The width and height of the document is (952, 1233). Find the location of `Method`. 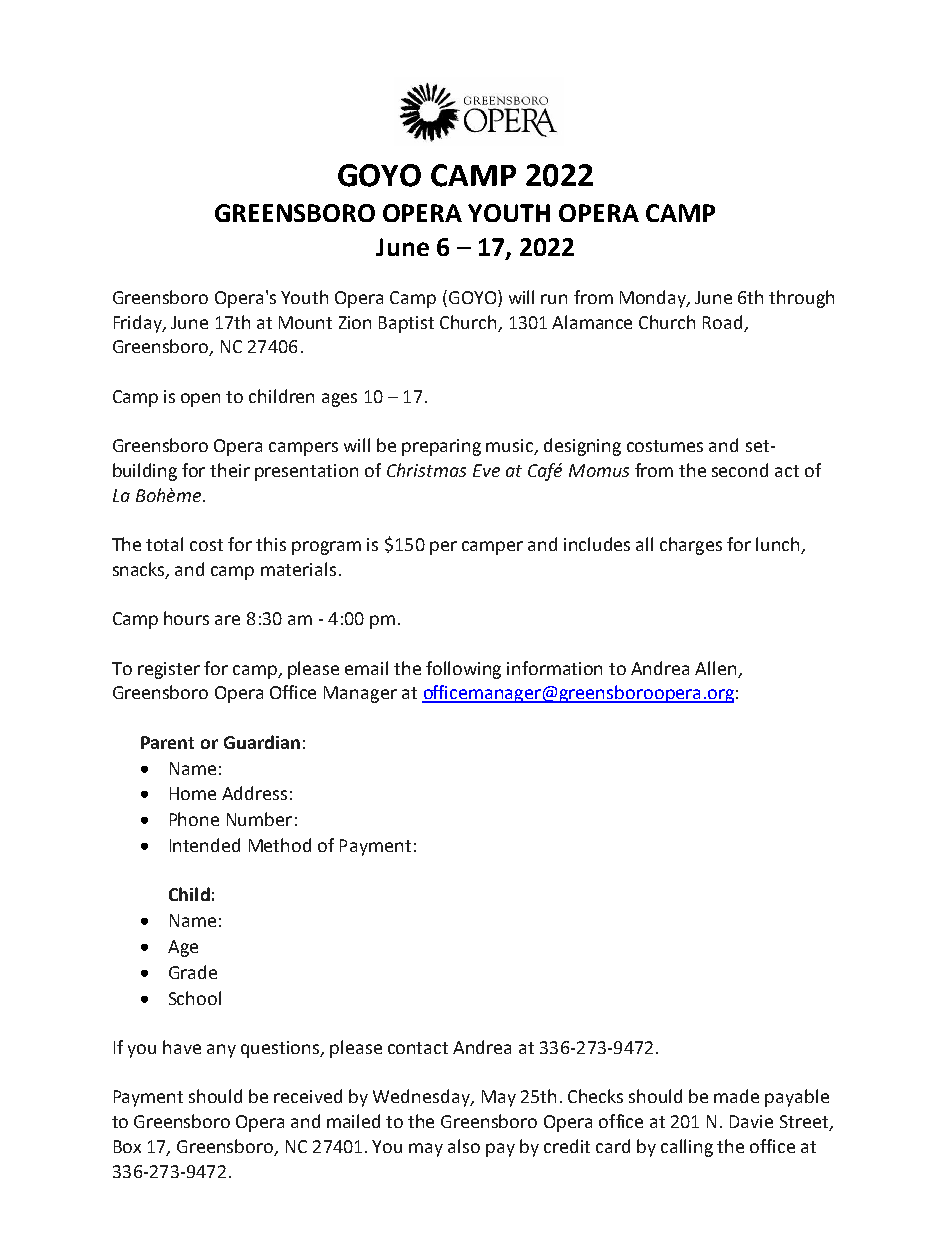

Method is located at coordinates (280, 845).
